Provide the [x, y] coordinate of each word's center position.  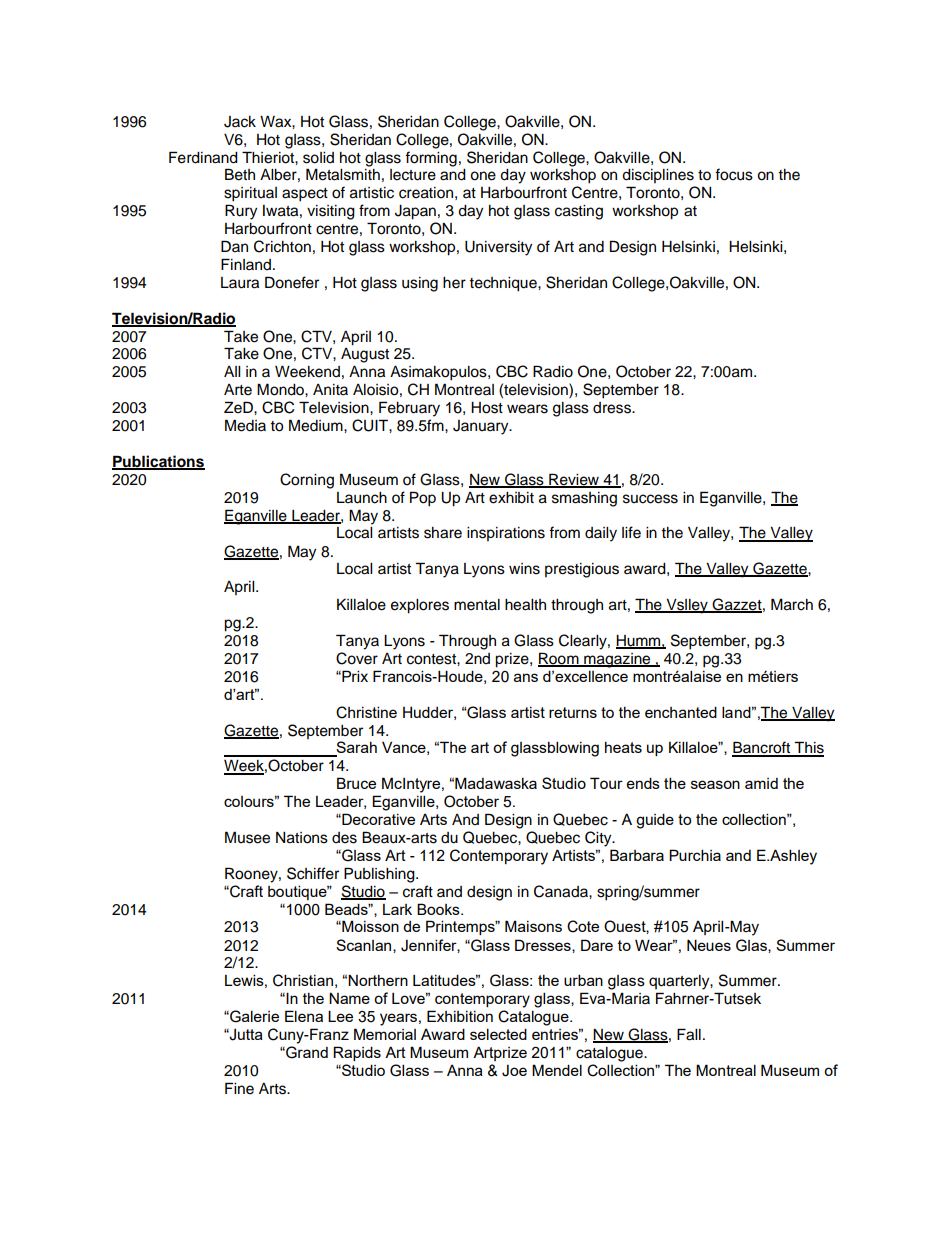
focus [734, 174]
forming [431, 159]
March [792, 604]
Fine [239, 1088]
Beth [240, 174]
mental [477, 605]
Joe [514, 1071]
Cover [357, 658]
